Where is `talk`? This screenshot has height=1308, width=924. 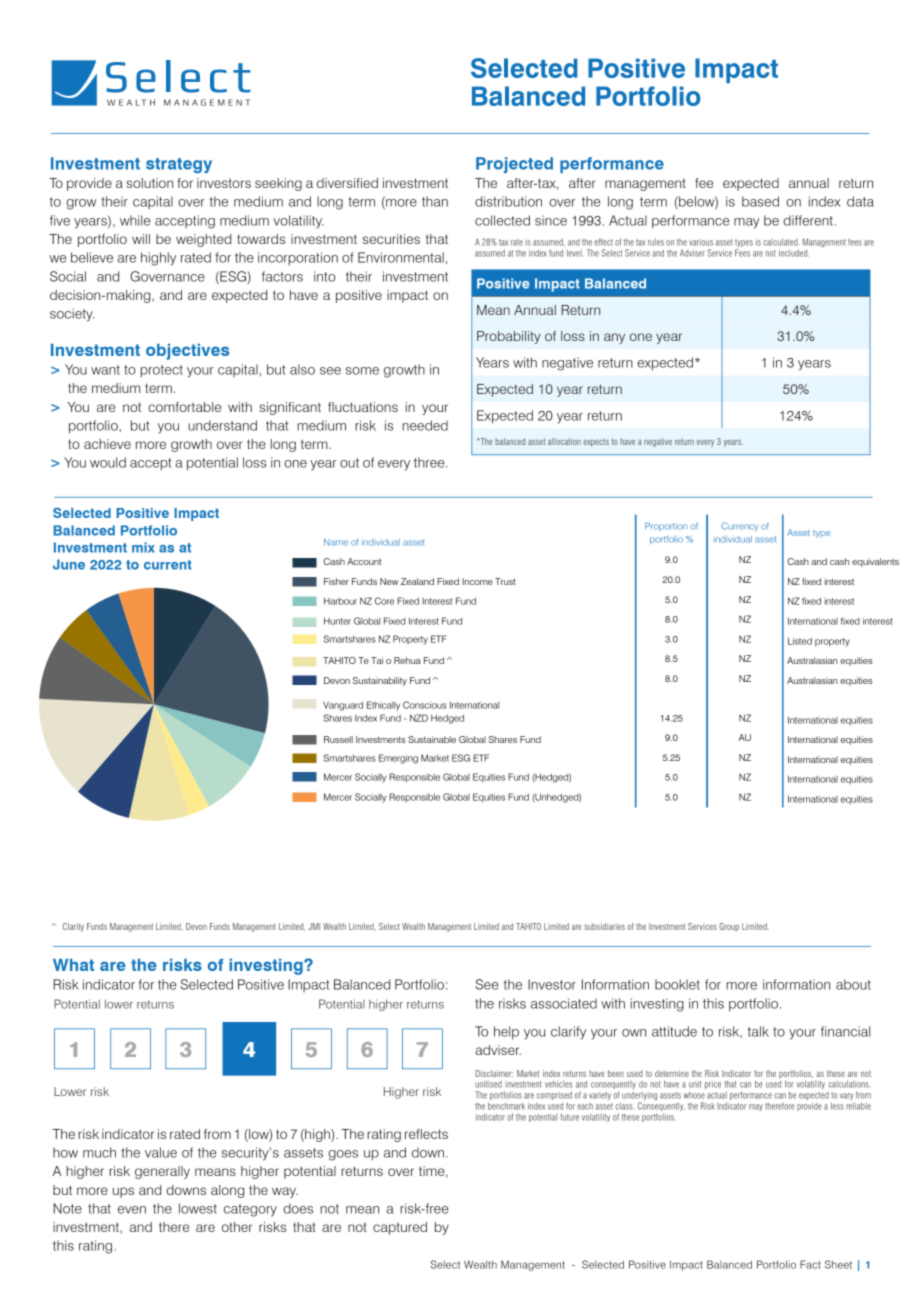
talk is located at coordinates (758, 1031).
